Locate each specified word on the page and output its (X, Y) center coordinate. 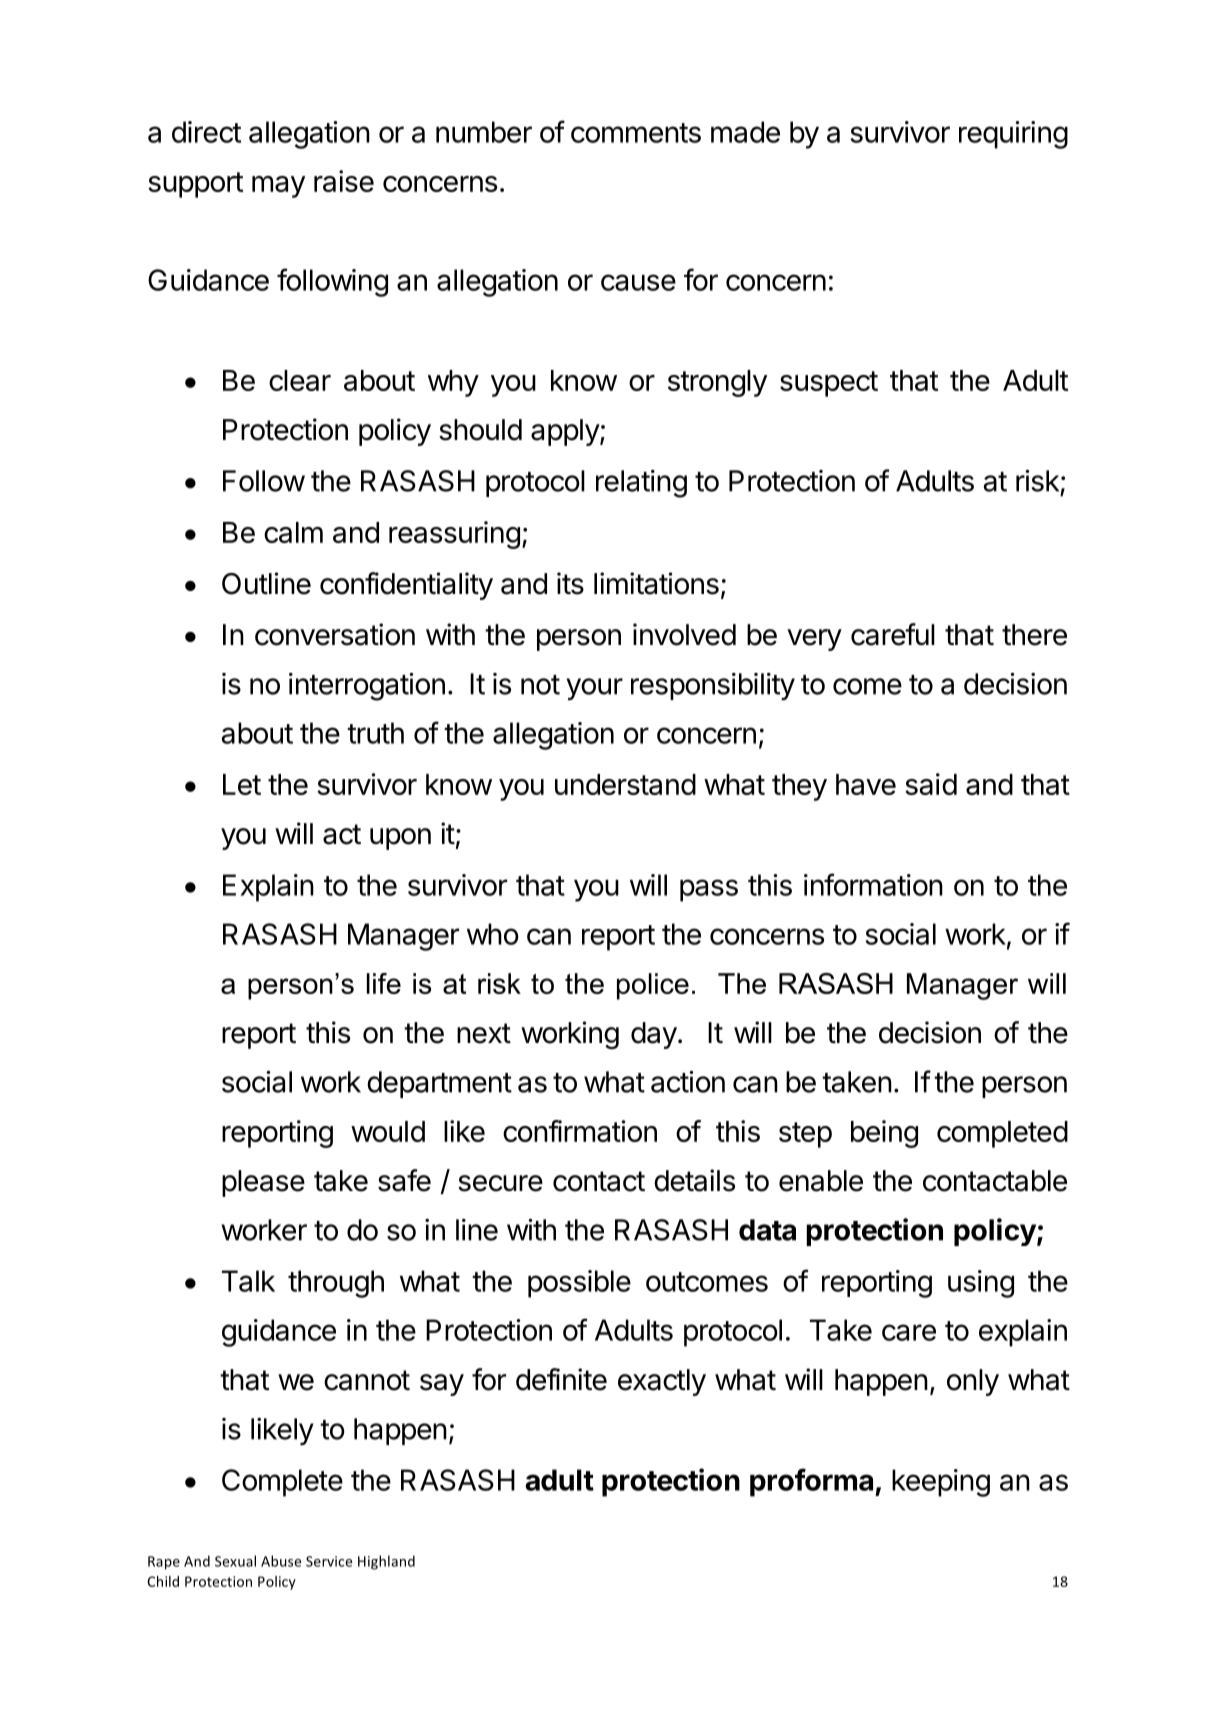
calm (293, 532)
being (884, 1134)
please (263, 1183)
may (278, 187)
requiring (1013, 135)
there (1034, 635)
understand (625, 784)
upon (400, 839)
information (873, 884)
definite (561, 1379)
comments (636, 133)
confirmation (580, 1131)
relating (641, 484)
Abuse (281, 1561)
